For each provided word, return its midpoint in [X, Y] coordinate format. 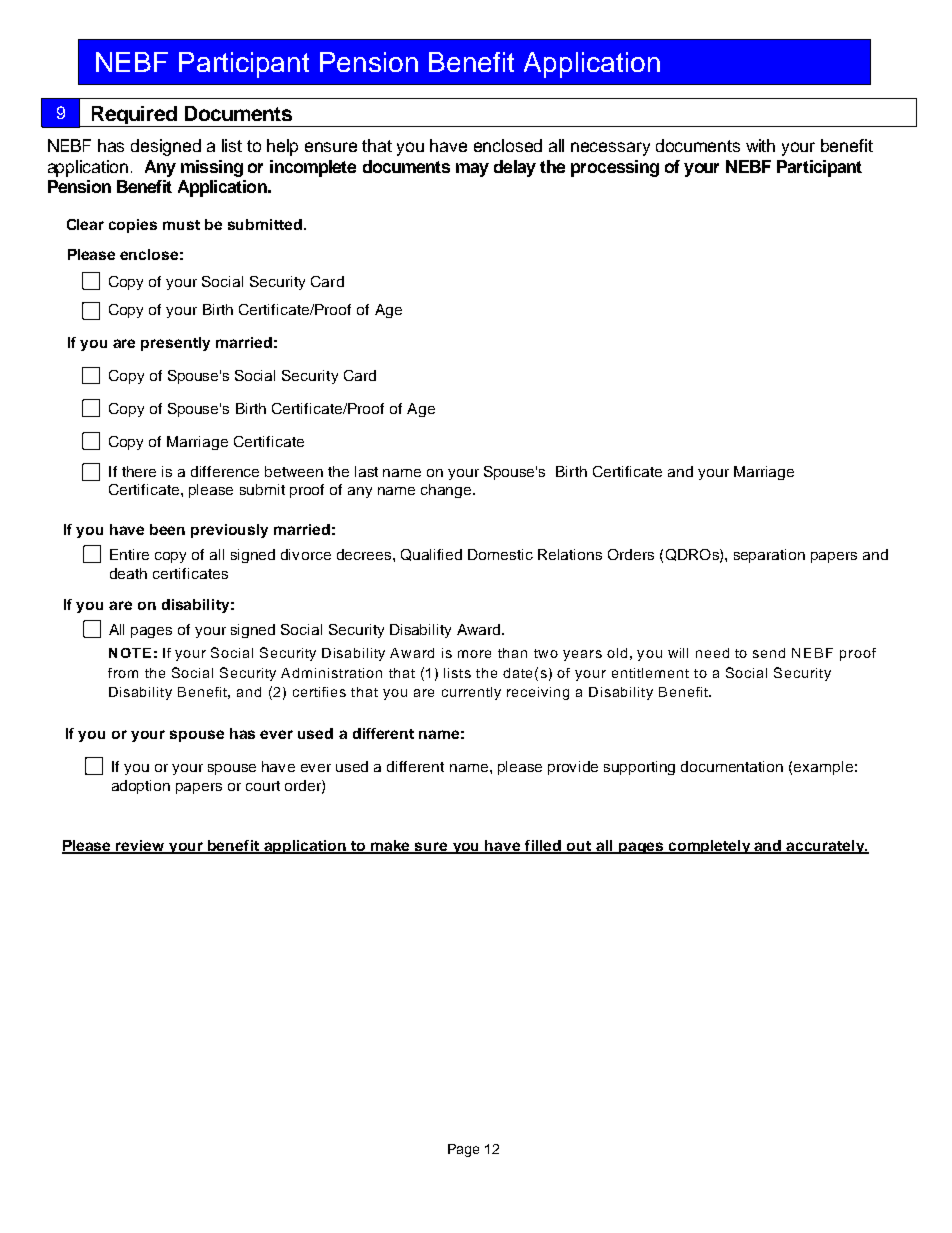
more [474, 654]
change [447, 491]
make [391, 846]
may [472, 170]
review [140, 846]
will [678, 653]
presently [175, 344]
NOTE [130, 653]
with [760, 145]
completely [709, 847]
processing [615, 168]
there [139, 471]
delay [515, 168]
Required [134, 116]
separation [769, 556]
